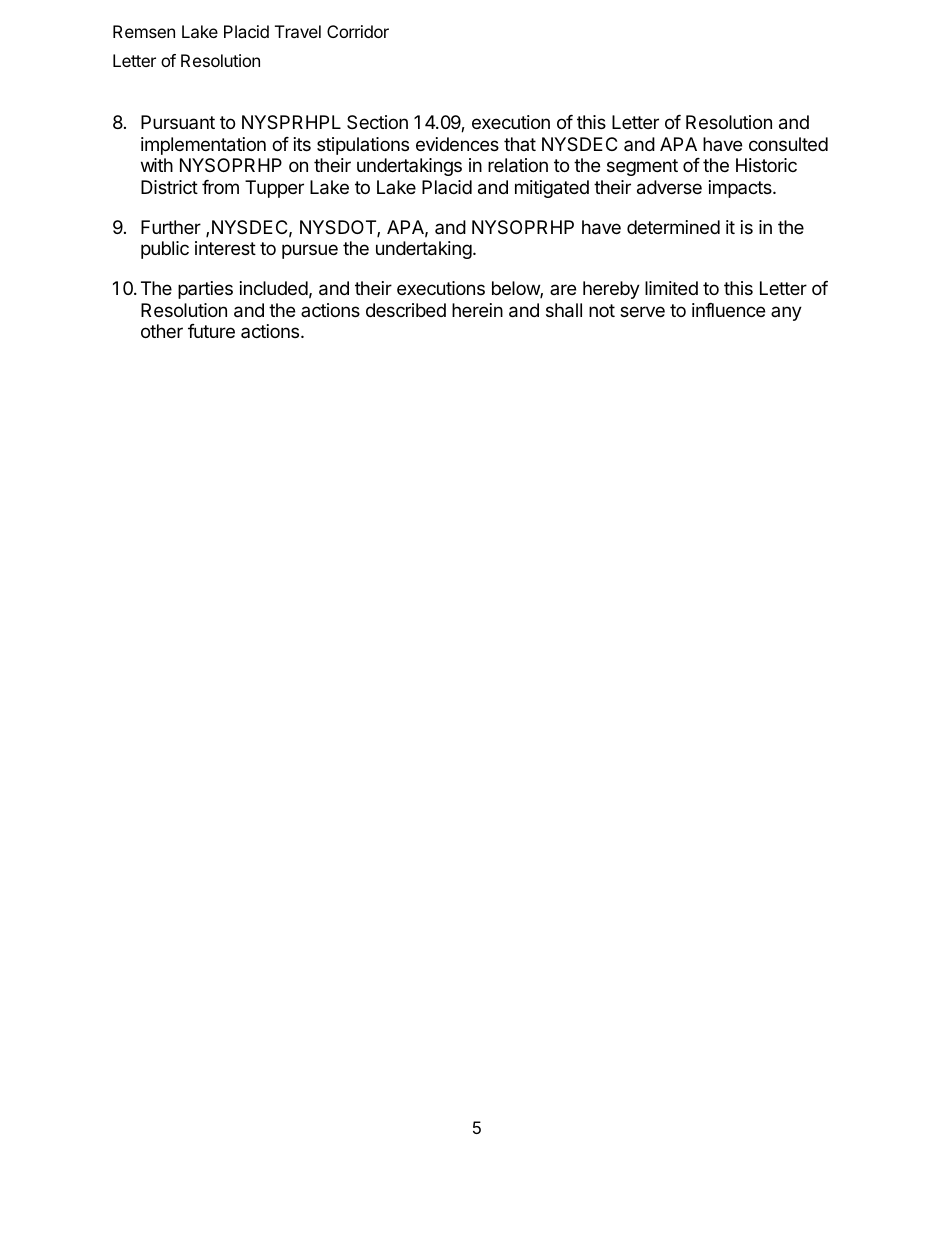 The width and height of the screenshot is (952, 1233). Describe the element at coordinates (673, 227) in the screenshot. I see `determined` at that location.
